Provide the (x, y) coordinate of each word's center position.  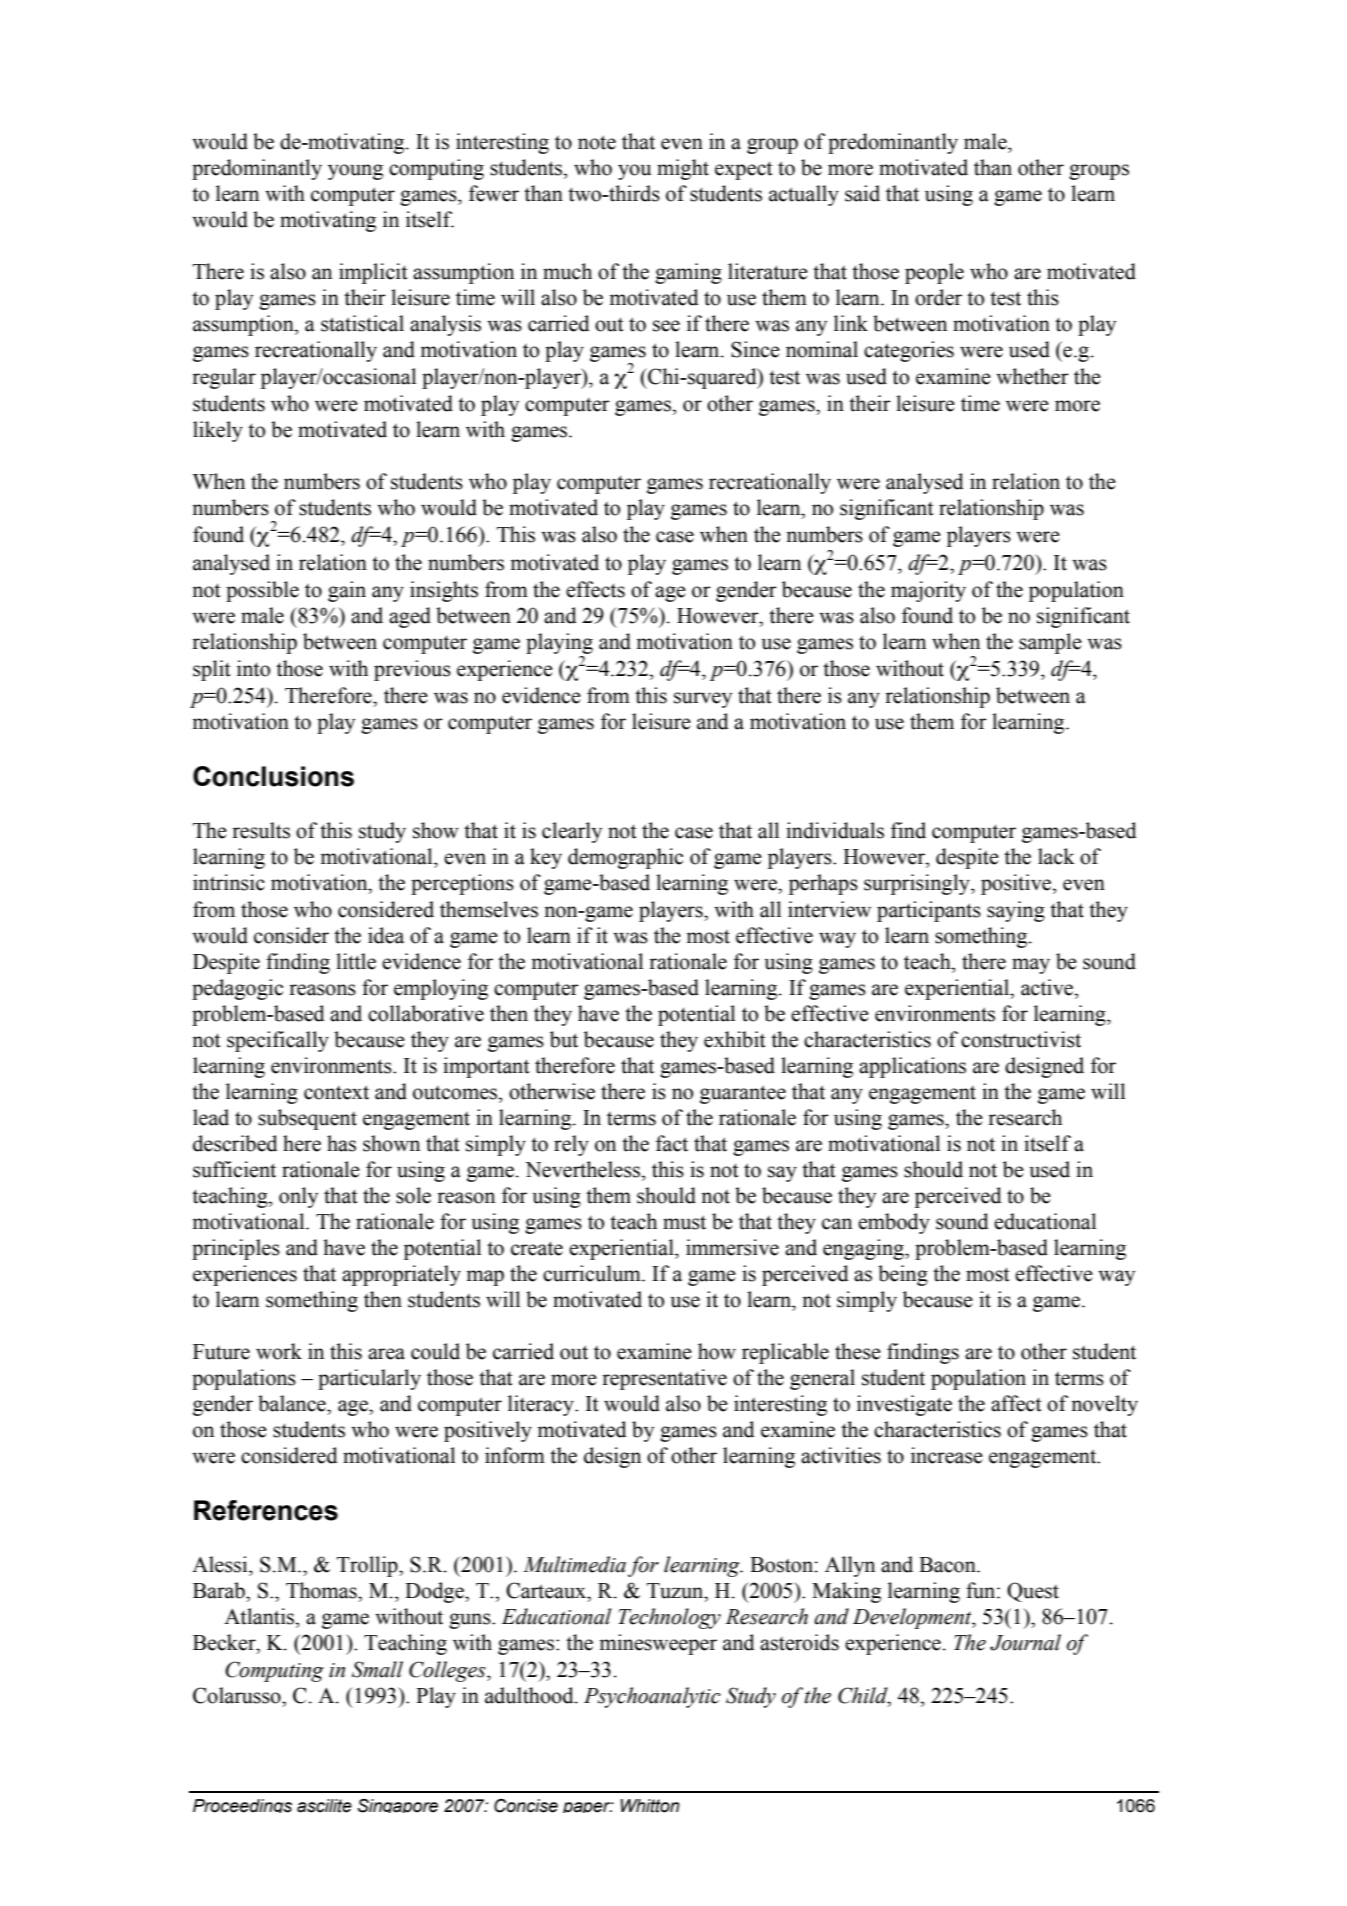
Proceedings (242, 1806)
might (683, 169)
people (934, 273)
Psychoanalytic (652, 1697)
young (355, 172)
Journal (1025, 1642)
